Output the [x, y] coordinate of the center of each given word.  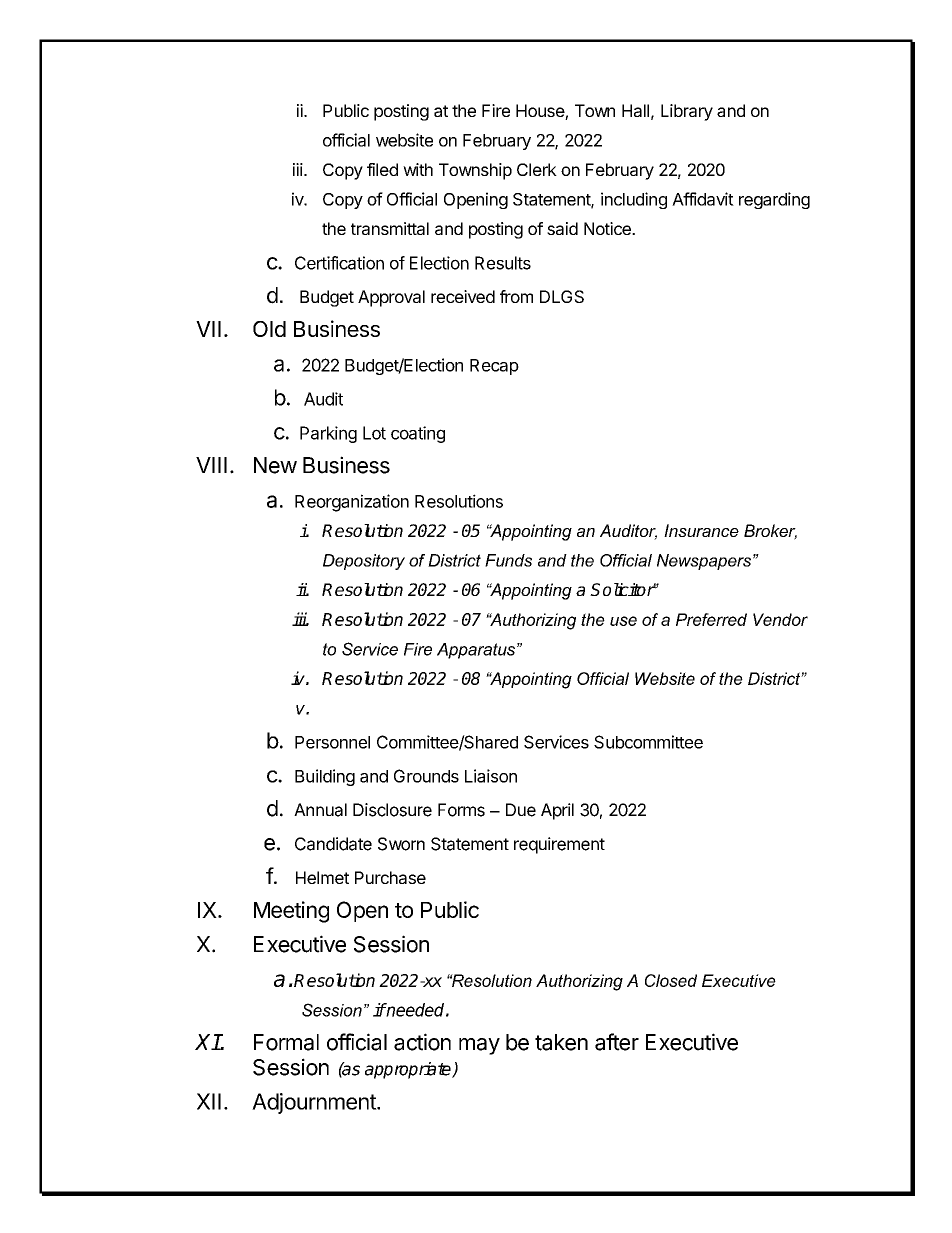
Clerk [537, 169]
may [479, 1046]
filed [382, 169]
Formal [286, 1042]
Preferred [711, 619]
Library [687, 112]
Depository [364, 562]
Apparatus [477, 651]
